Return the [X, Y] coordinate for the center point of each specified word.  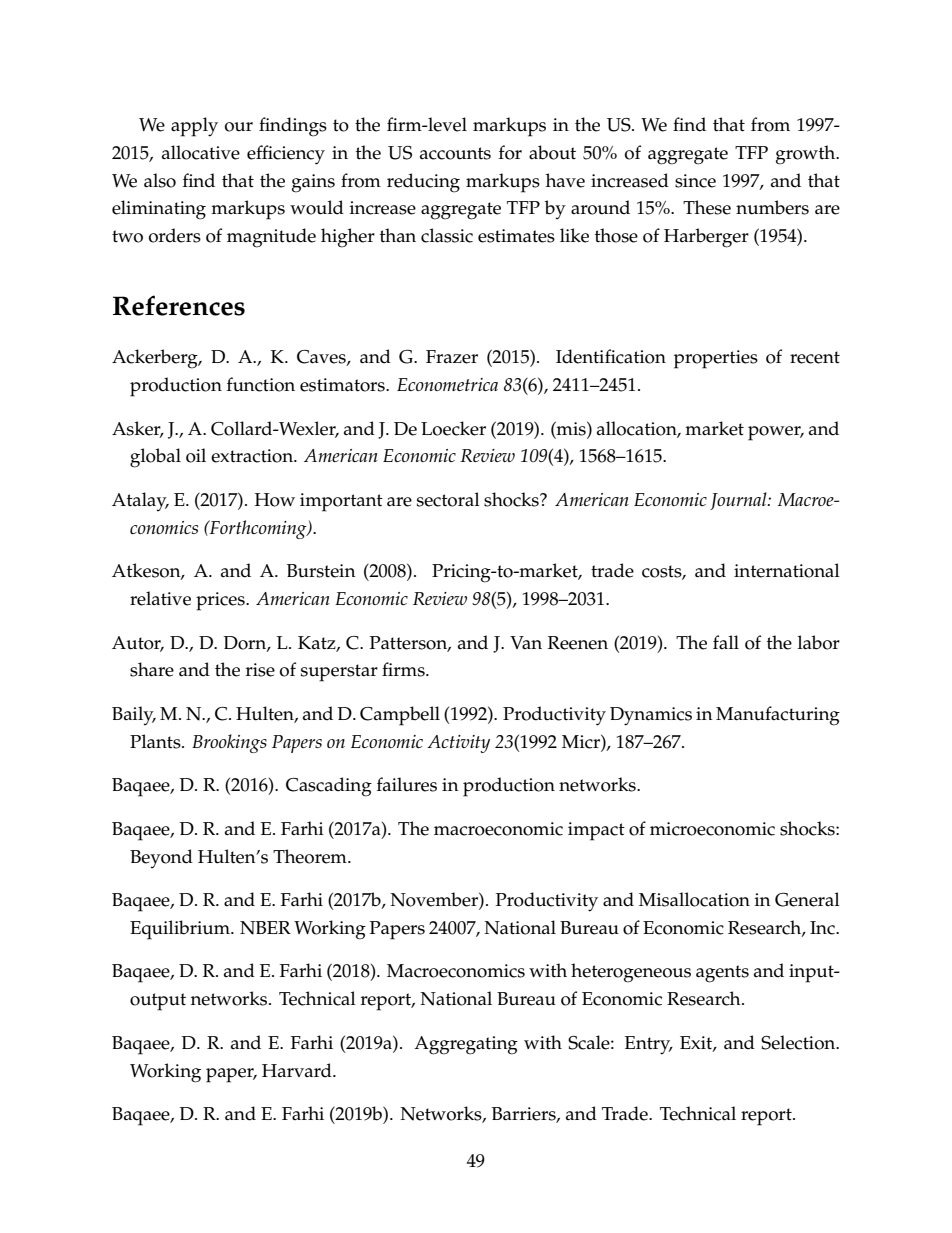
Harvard [298, 1070]
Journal [739, 501]
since [695, 181]
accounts [455, 153]
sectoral [448, 499]
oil [196, 455]
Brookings [229, 743]
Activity [458, 744]
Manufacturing [778, 716]
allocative [201, 152]
